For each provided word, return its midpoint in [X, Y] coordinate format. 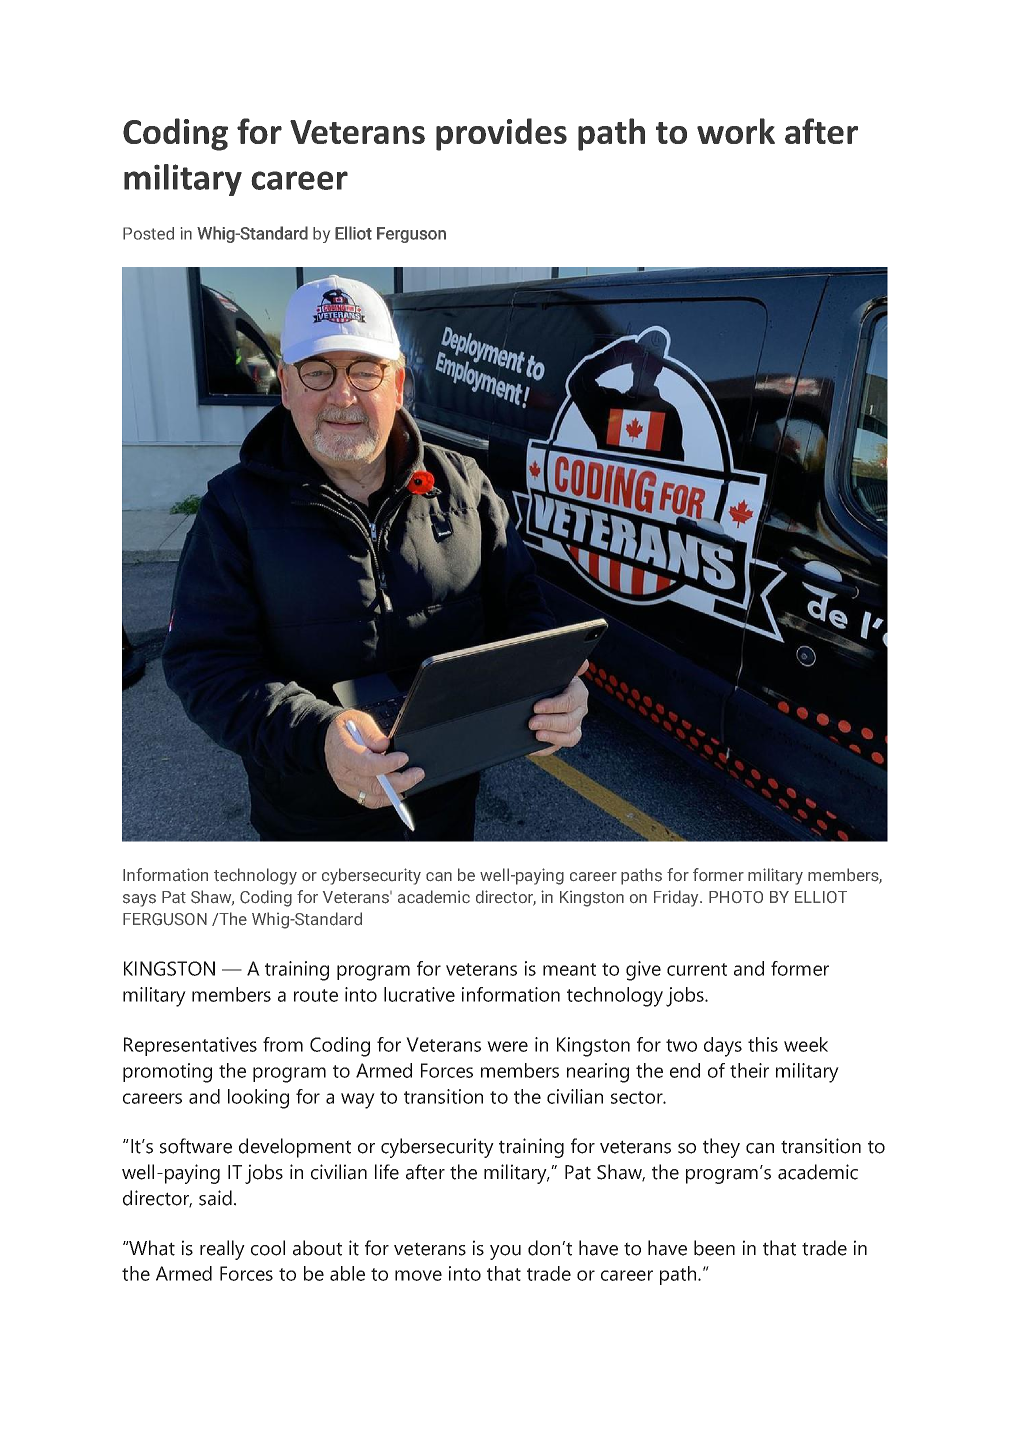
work [736, 131]
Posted [148, 233]
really [222, 1250]
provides [501, 134]
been [714, 1248]
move [418, 1275]
